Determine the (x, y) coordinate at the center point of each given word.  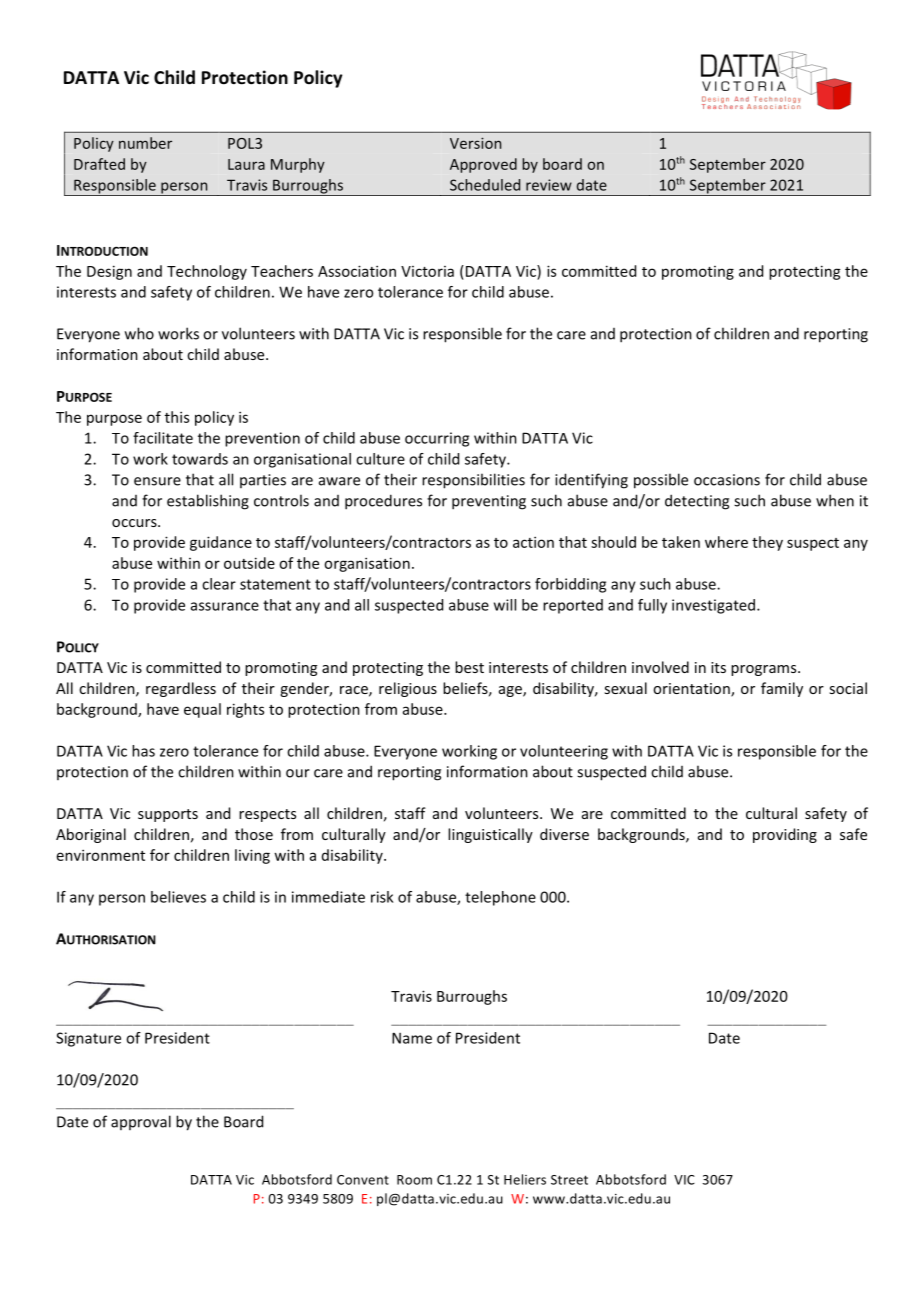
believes (178, 897)
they (767, 543)
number (145, 143)
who (139, 333)
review (549, 185)
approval (141, 1122)
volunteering (564, 752)
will (505, 605)
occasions (727, 480)
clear (219, 584)
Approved (483, 165)
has (143, 751)
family (782, 689)
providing (785, 835)
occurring (437, 439)
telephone (500, 898)
